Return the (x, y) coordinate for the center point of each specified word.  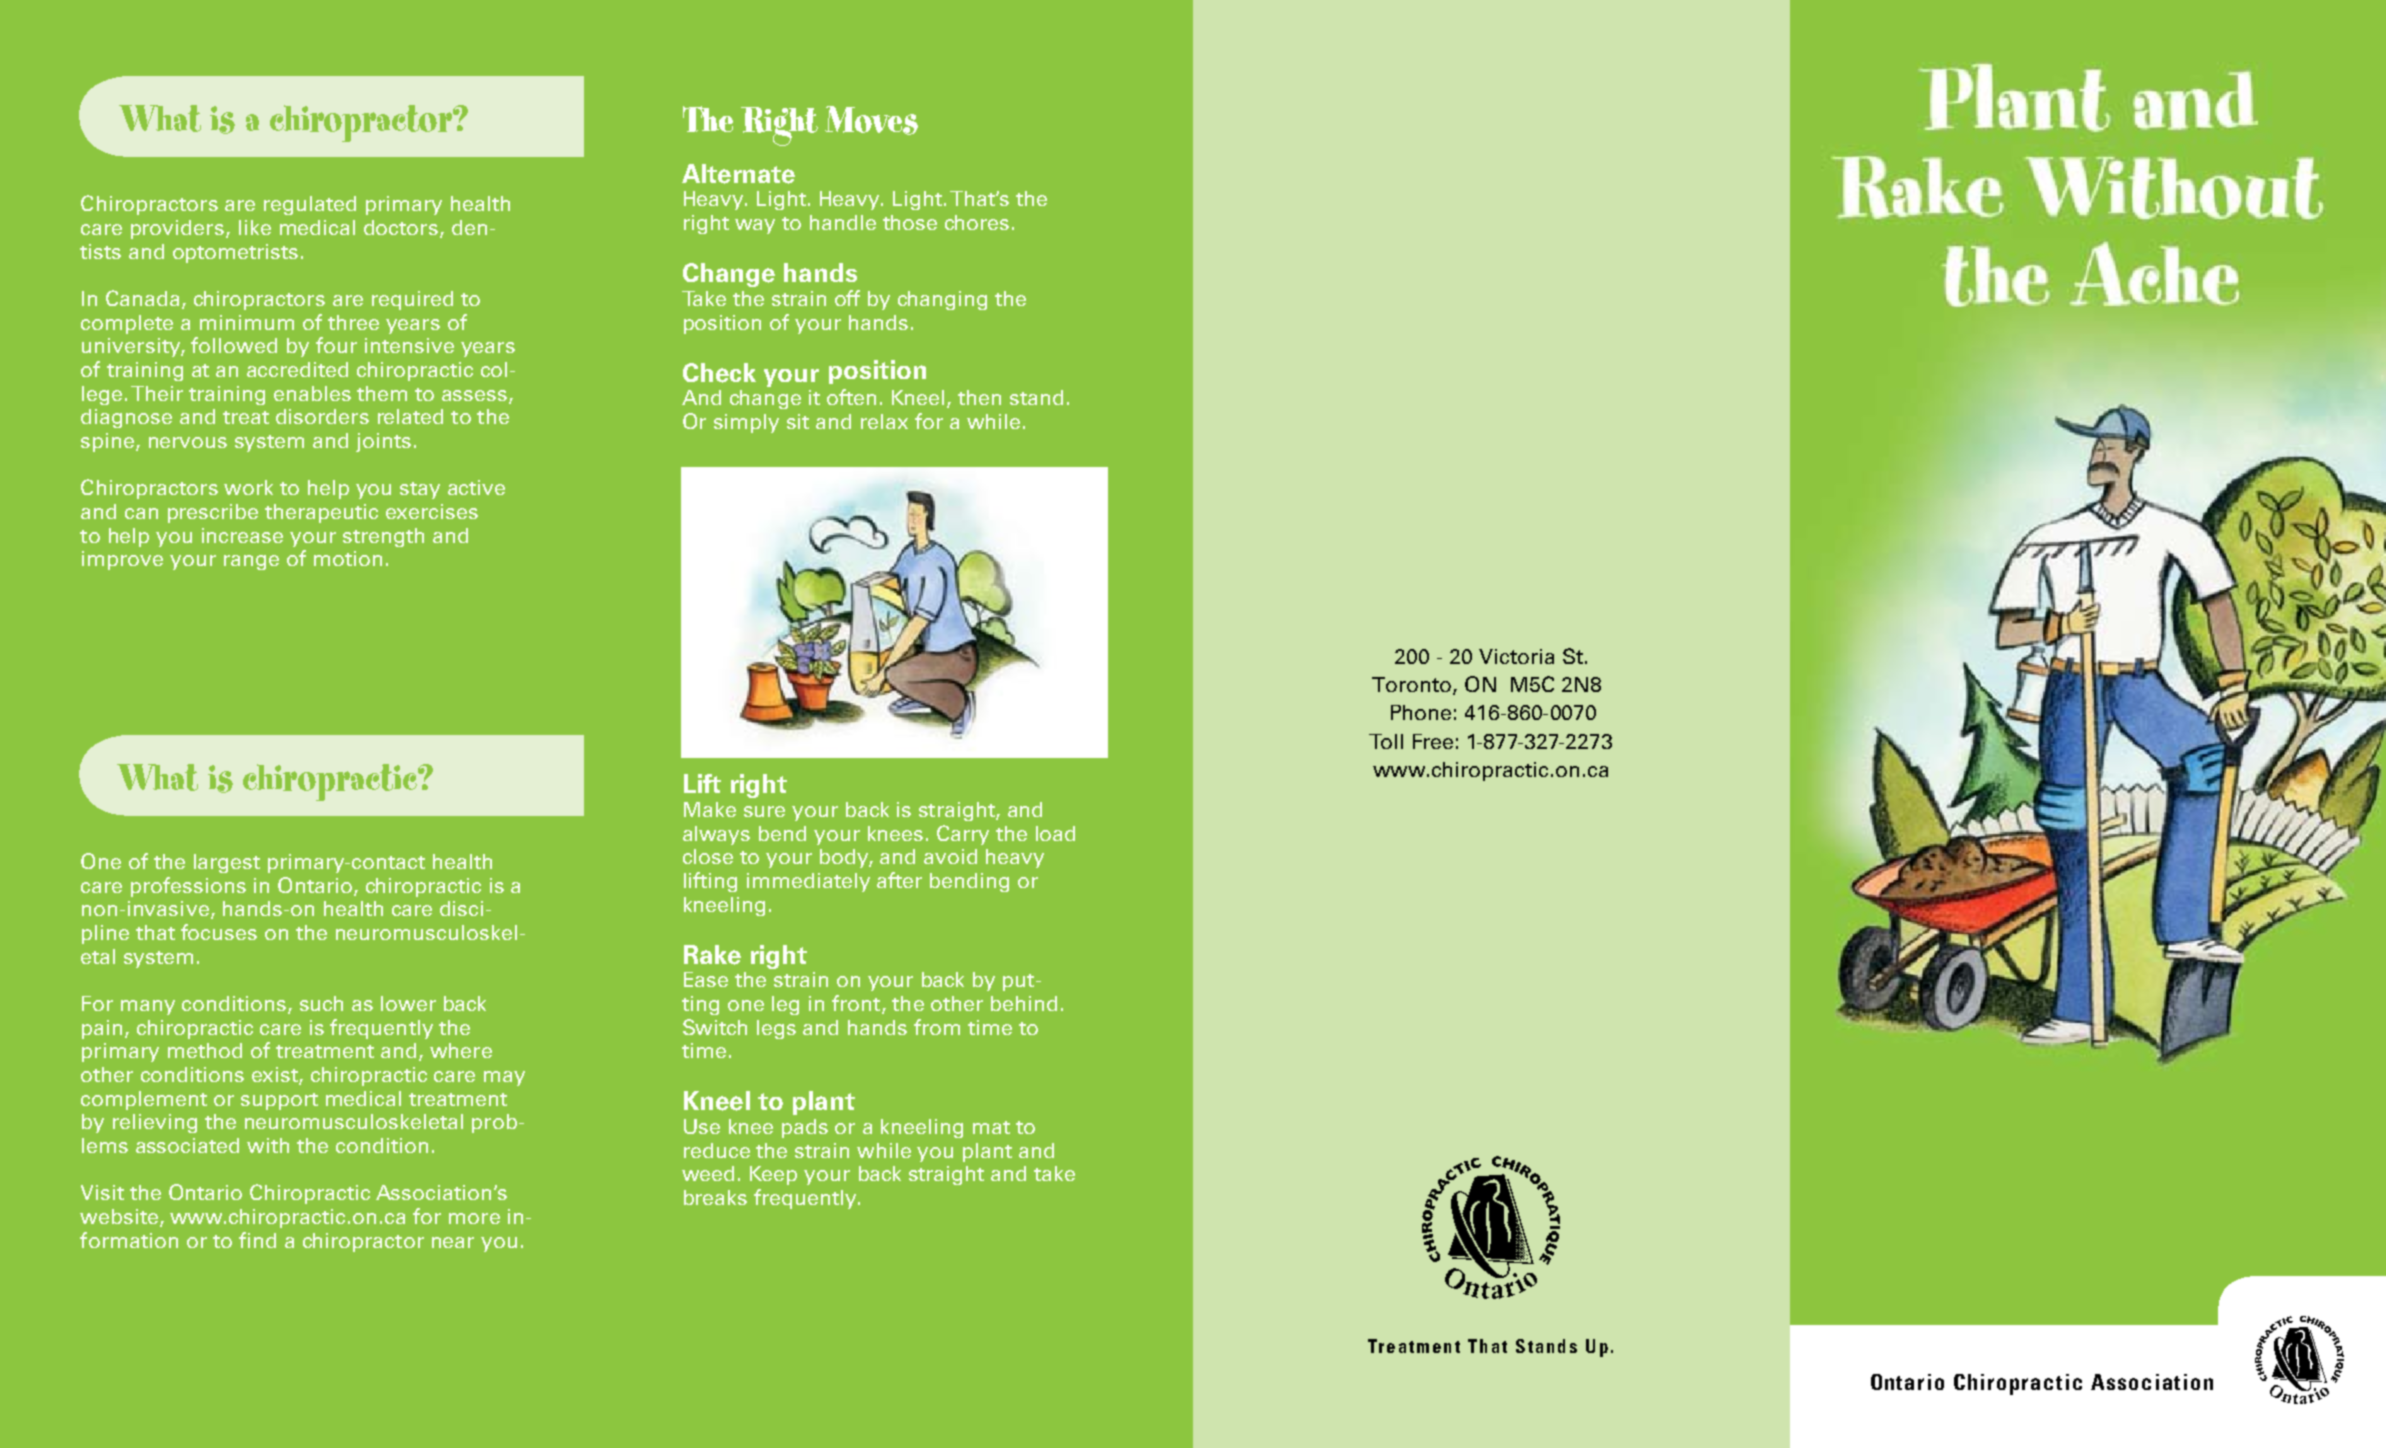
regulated (310, 205)
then (979, 397)
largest (227, 863)
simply (746, 423)
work (248, 487)
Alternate (738, 174)
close (708, 856)
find (257, 1240)
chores (977, 222)
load (1055, 833)
